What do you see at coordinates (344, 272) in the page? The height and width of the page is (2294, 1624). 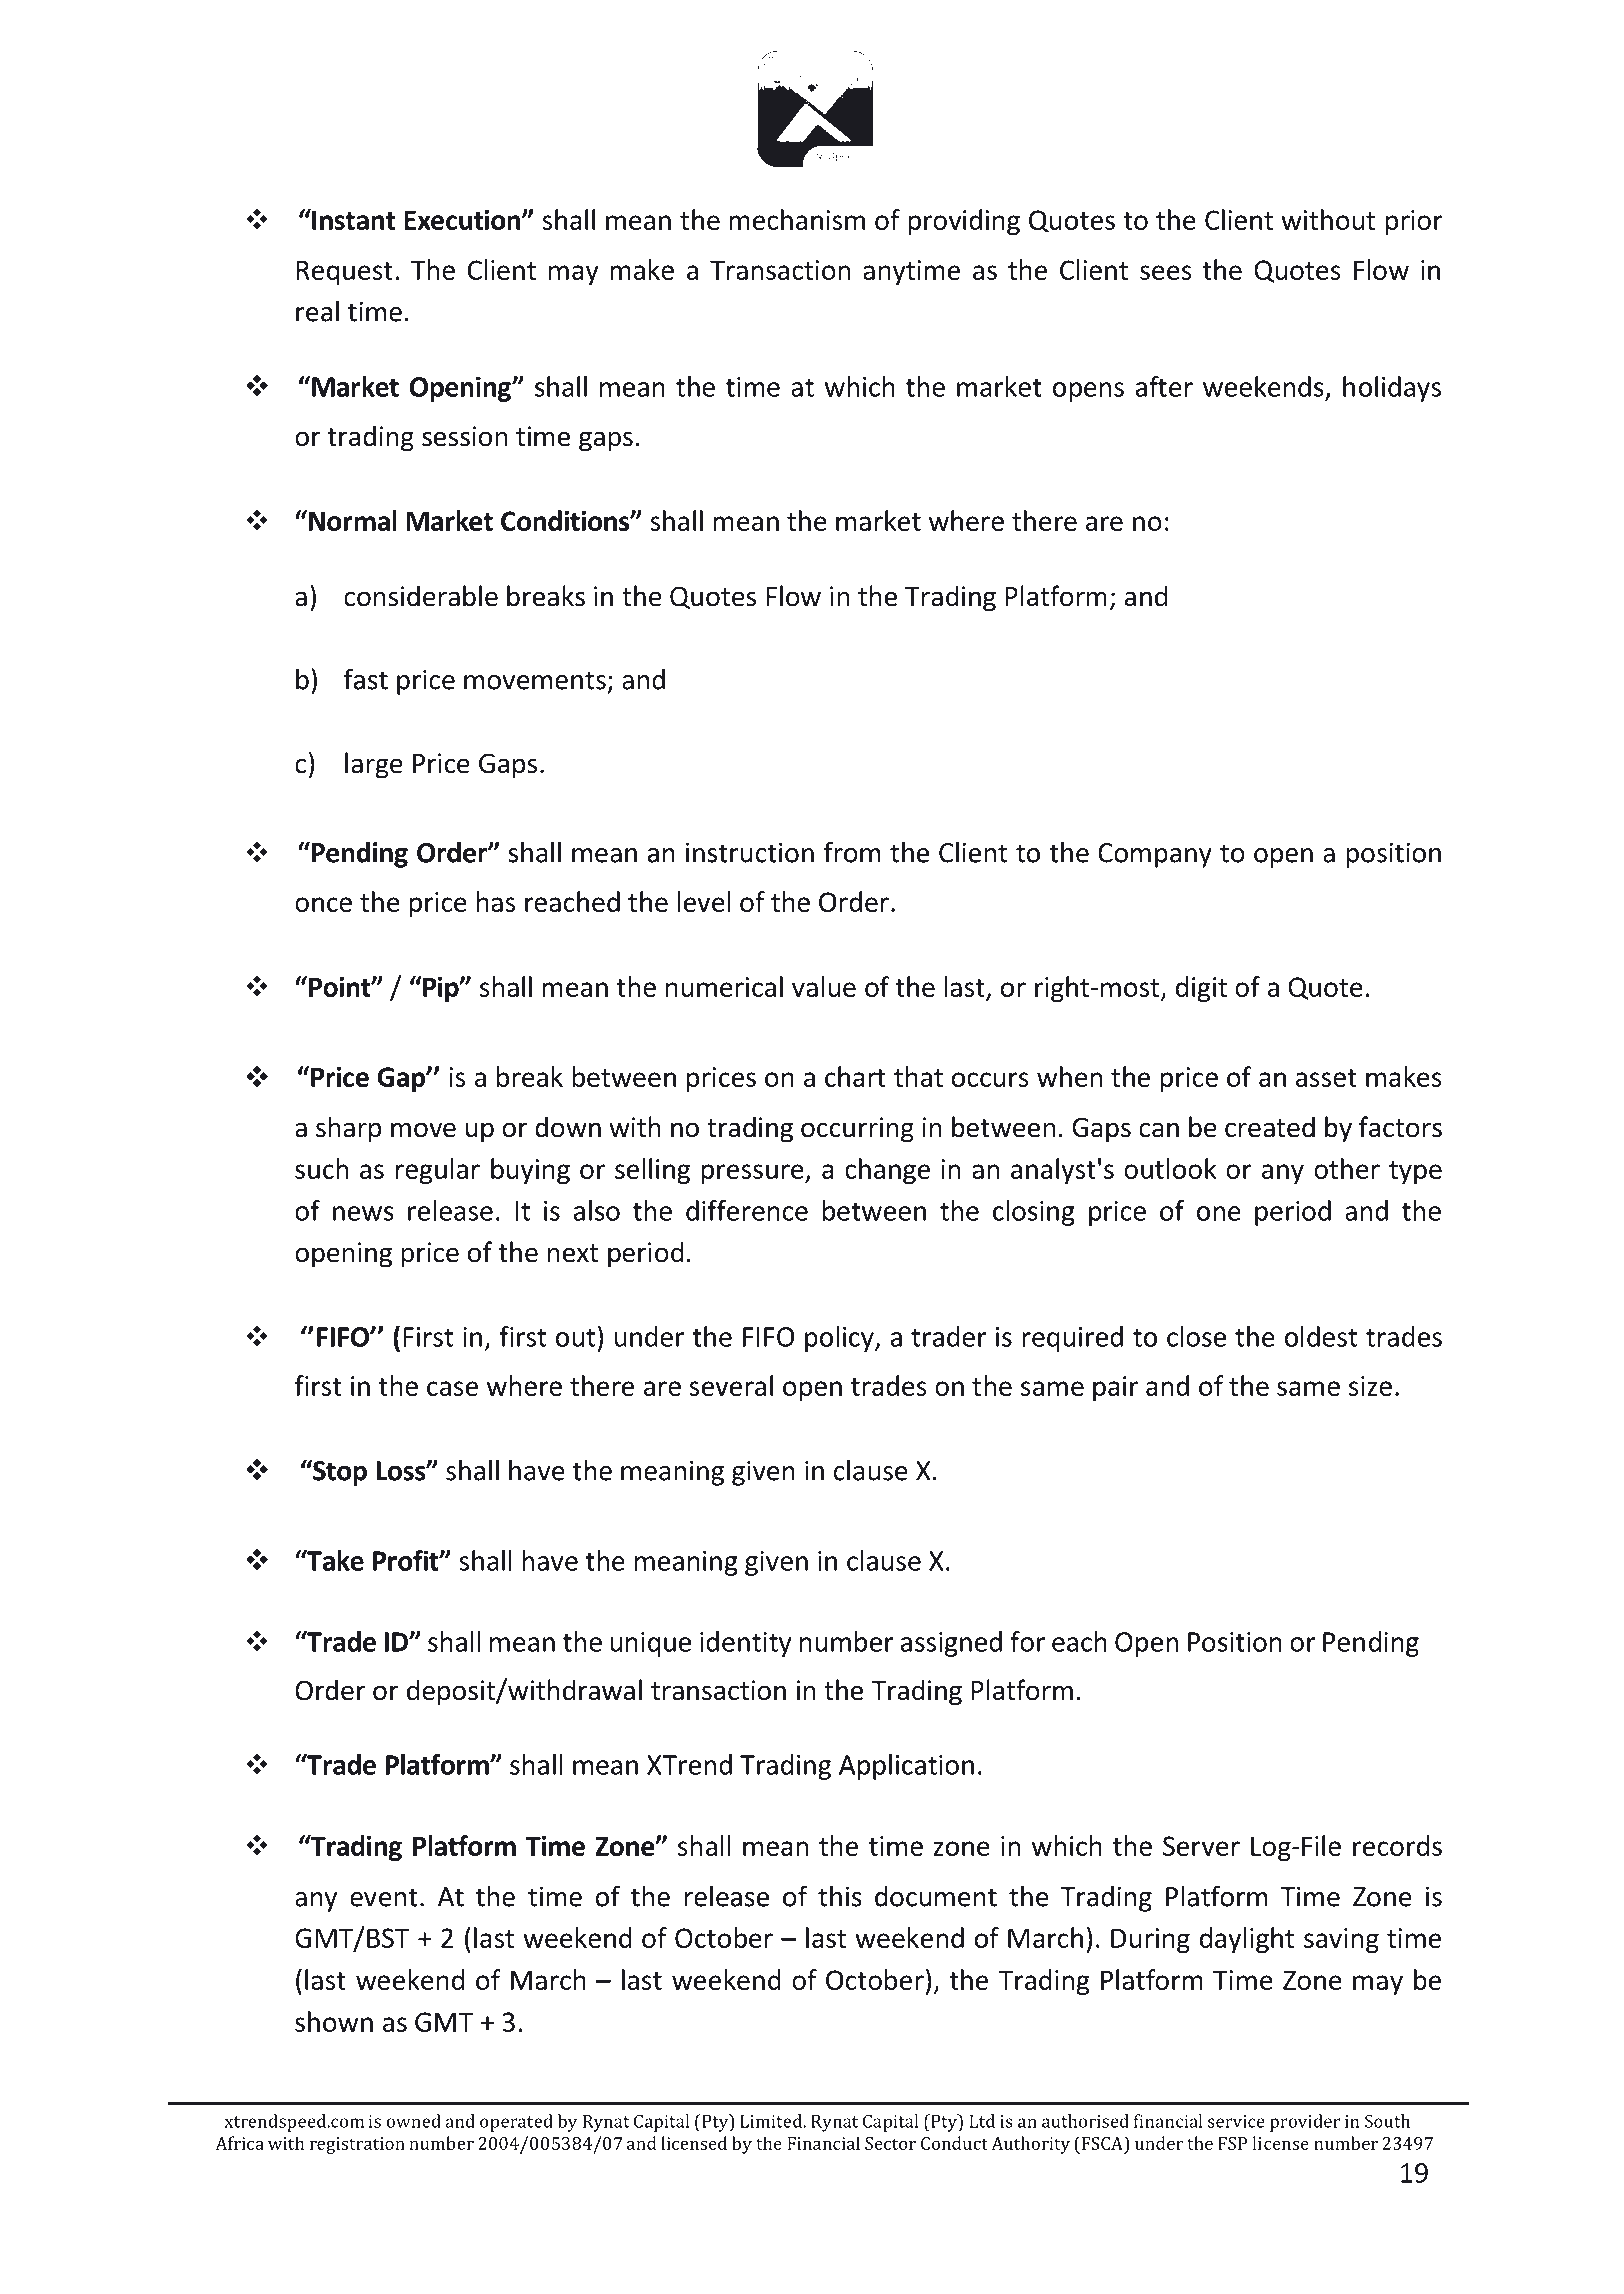 I see `Request` at bounding box center [344, 272].
